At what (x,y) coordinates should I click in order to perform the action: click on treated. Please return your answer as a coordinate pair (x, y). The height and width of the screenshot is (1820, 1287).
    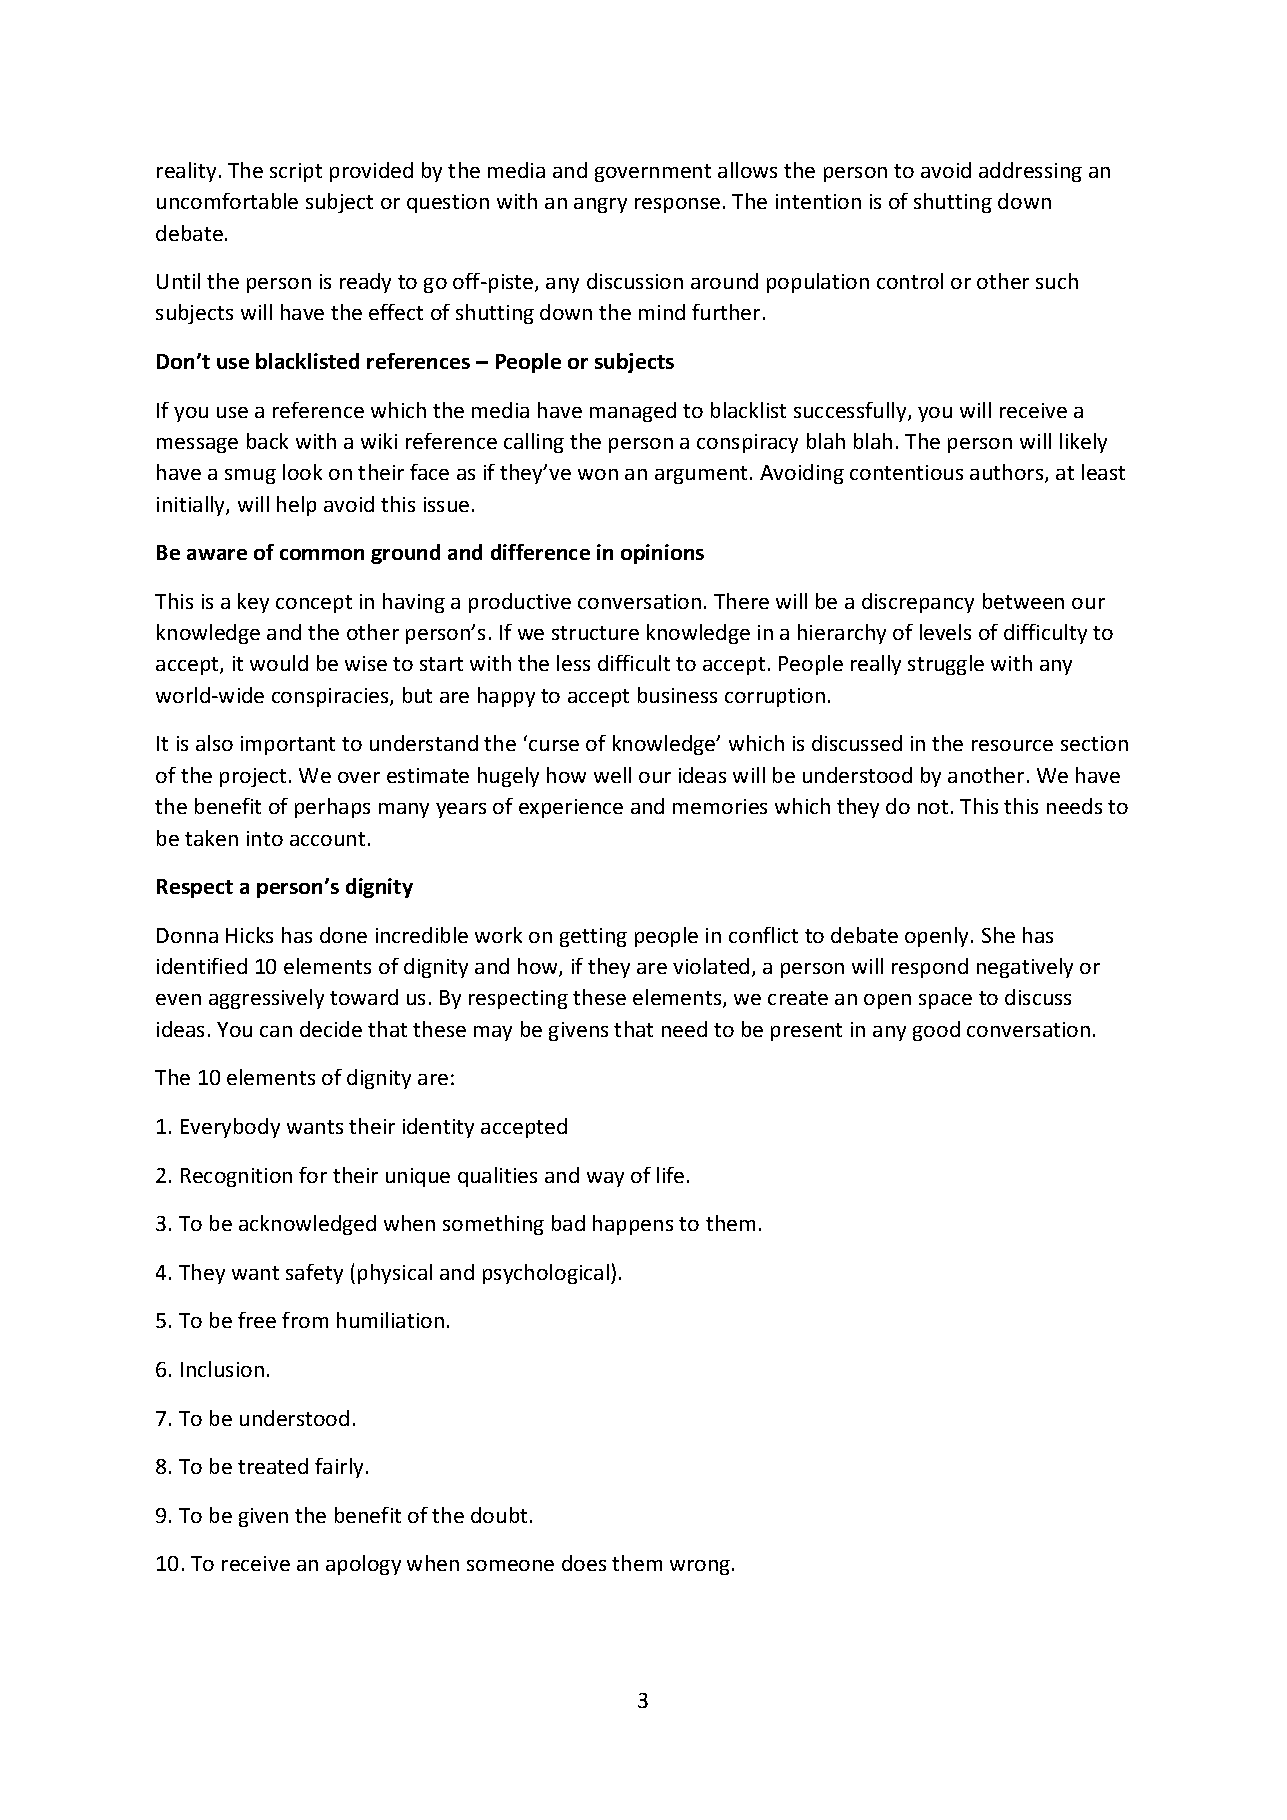
    Looking at the image, I should click on (273, 1466).
